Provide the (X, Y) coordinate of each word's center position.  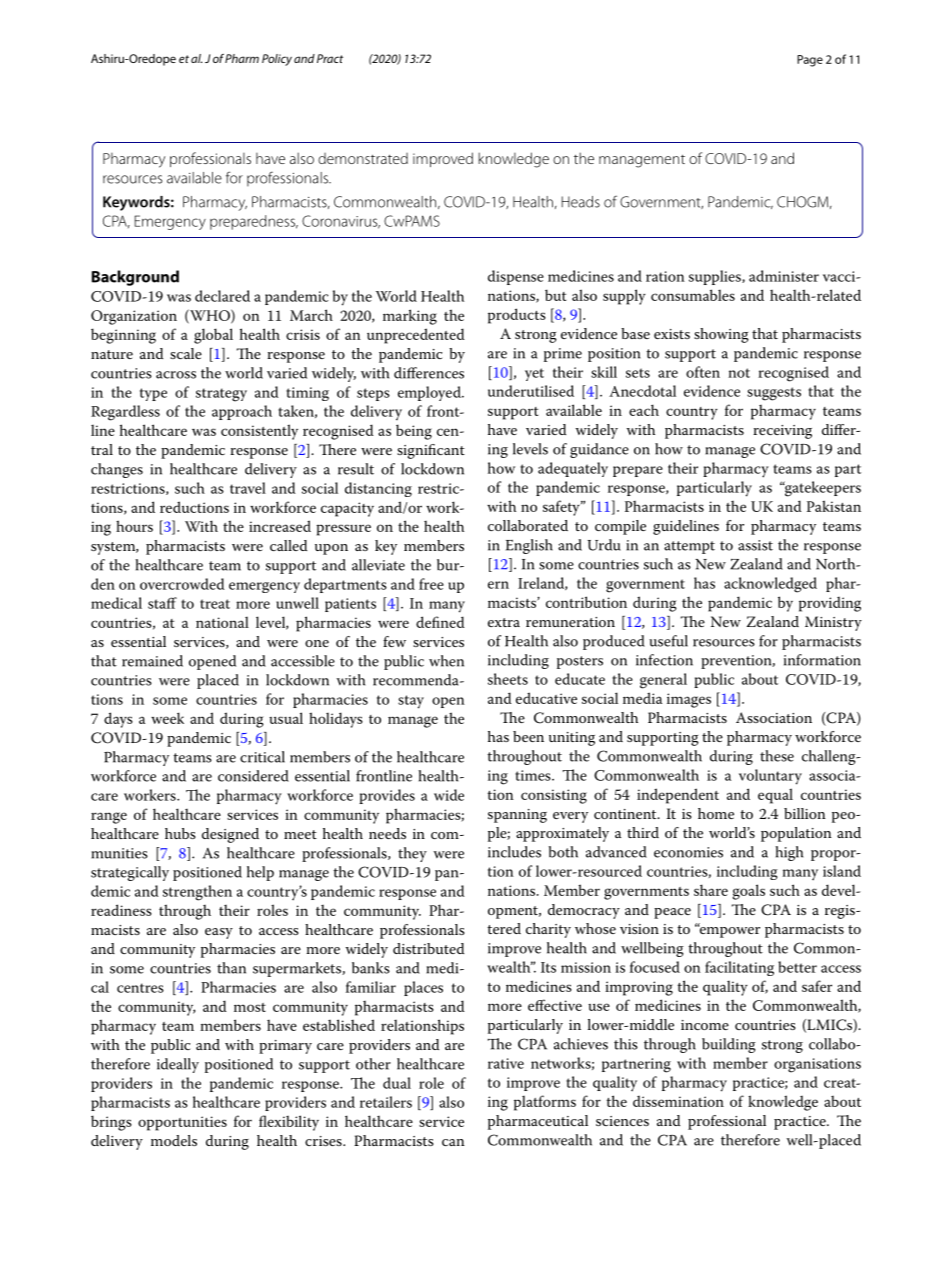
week (167, 718)
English (529, 546)
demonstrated (363, 158)
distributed (428, 948)
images (689, 700)
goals (749, 892)
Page (810, 61)
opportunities (182, 1123)
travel (248, 488)
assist (755, 545)
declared (222, 296)
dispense (516, 277)
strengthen (197, 893)
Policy (277, 60)
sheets (508, 679)
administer (784, 276)
